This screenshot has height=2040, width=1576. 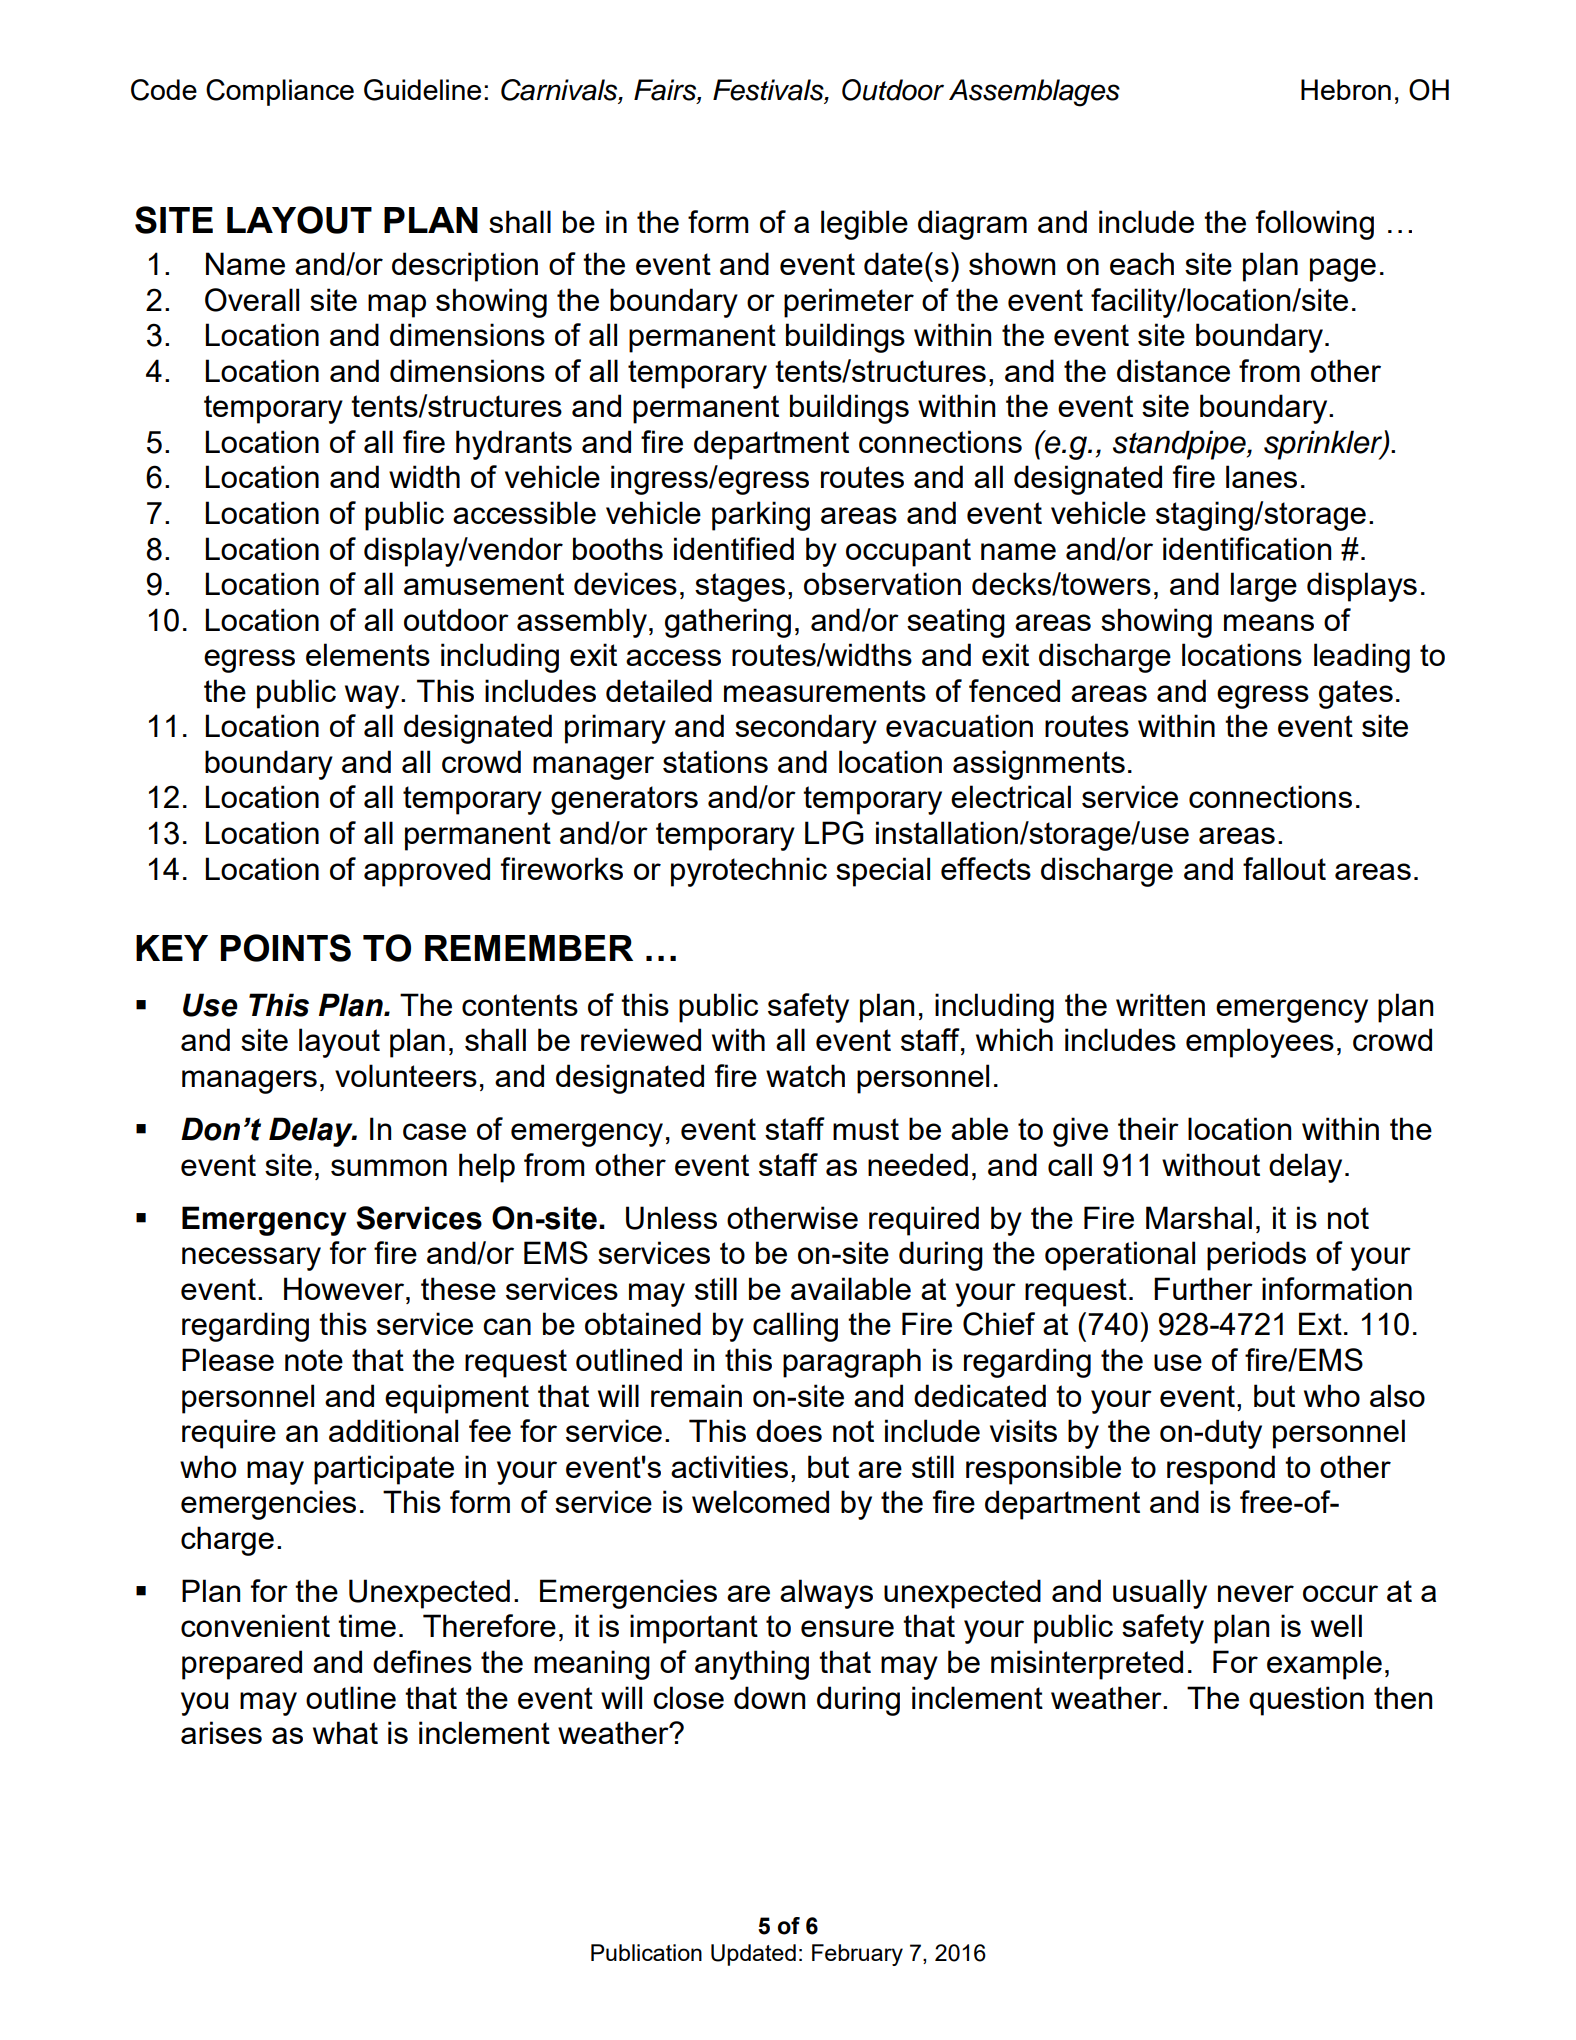 I want to click on legible, so click(x=864, y=225).
